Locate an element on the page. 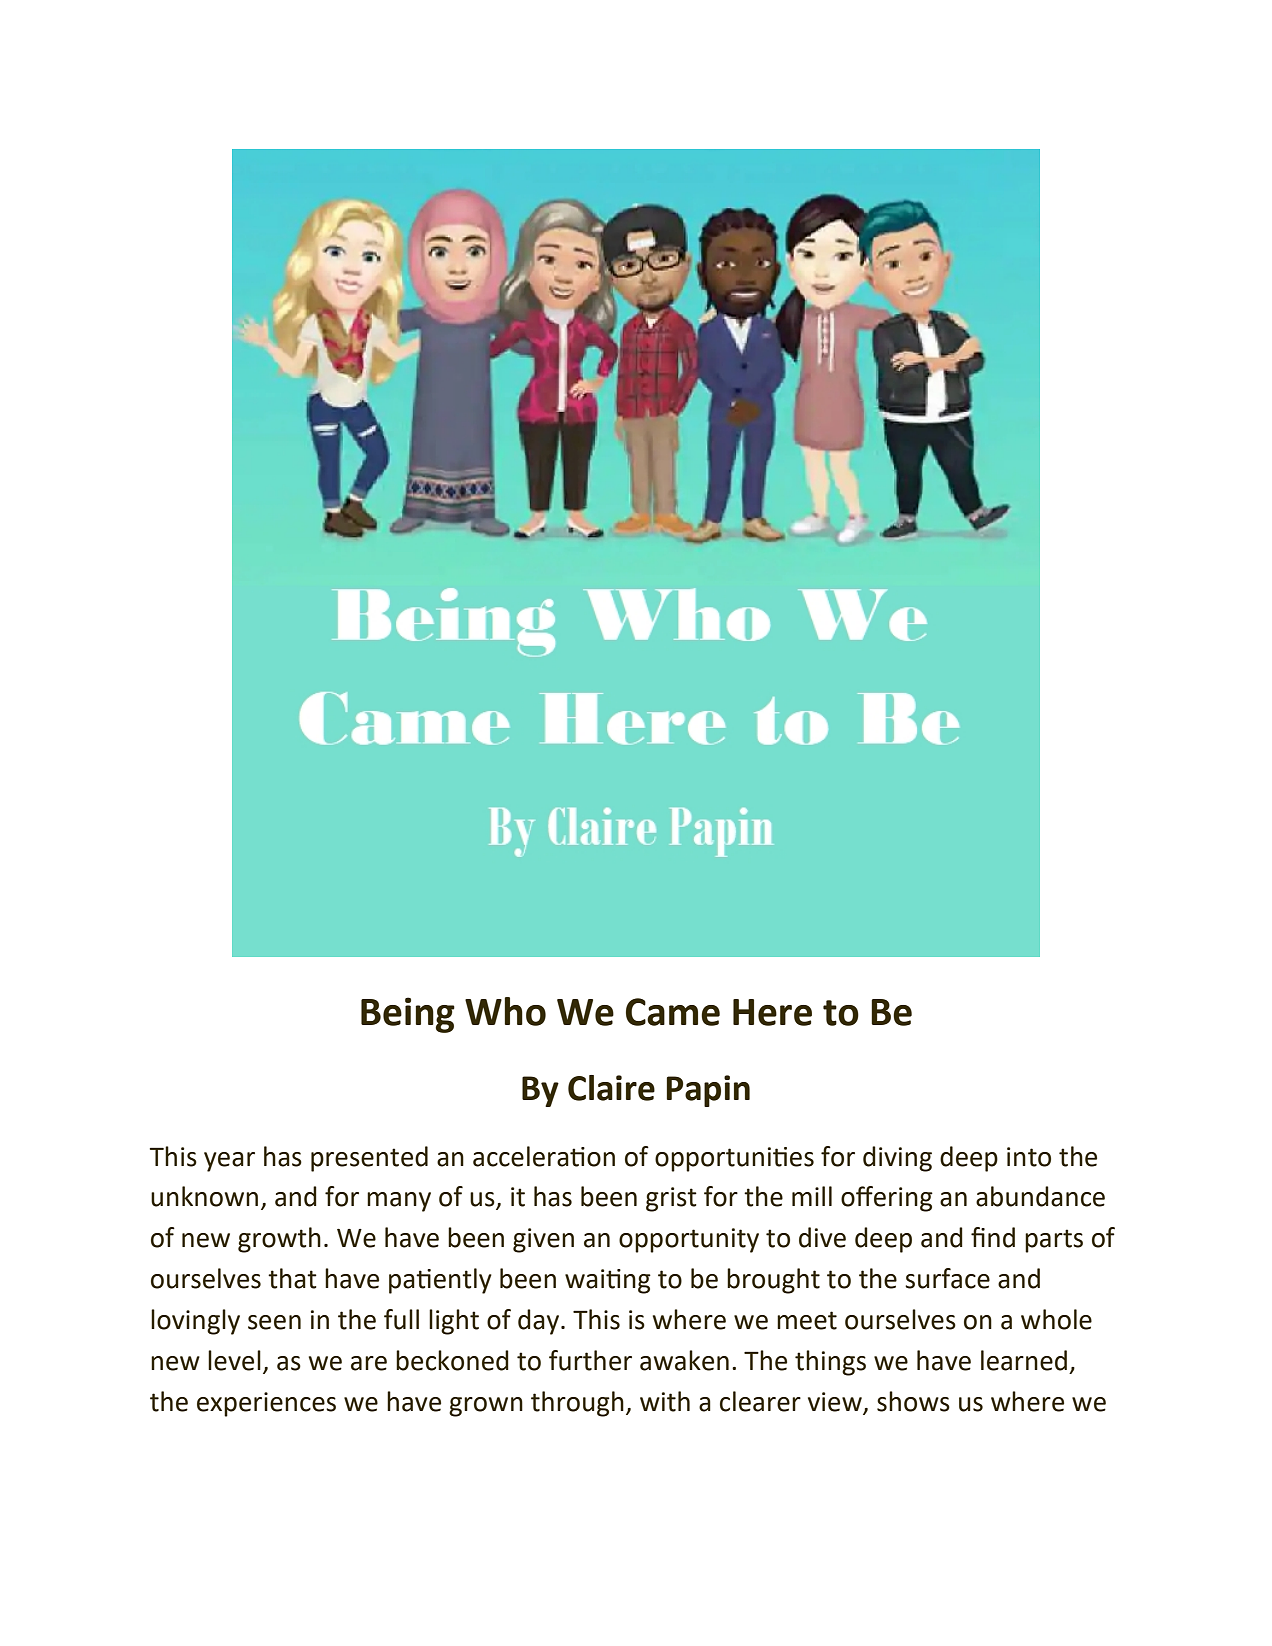 The image size is (1272, 1646). Claire is located at coordinates (611, 1088).
